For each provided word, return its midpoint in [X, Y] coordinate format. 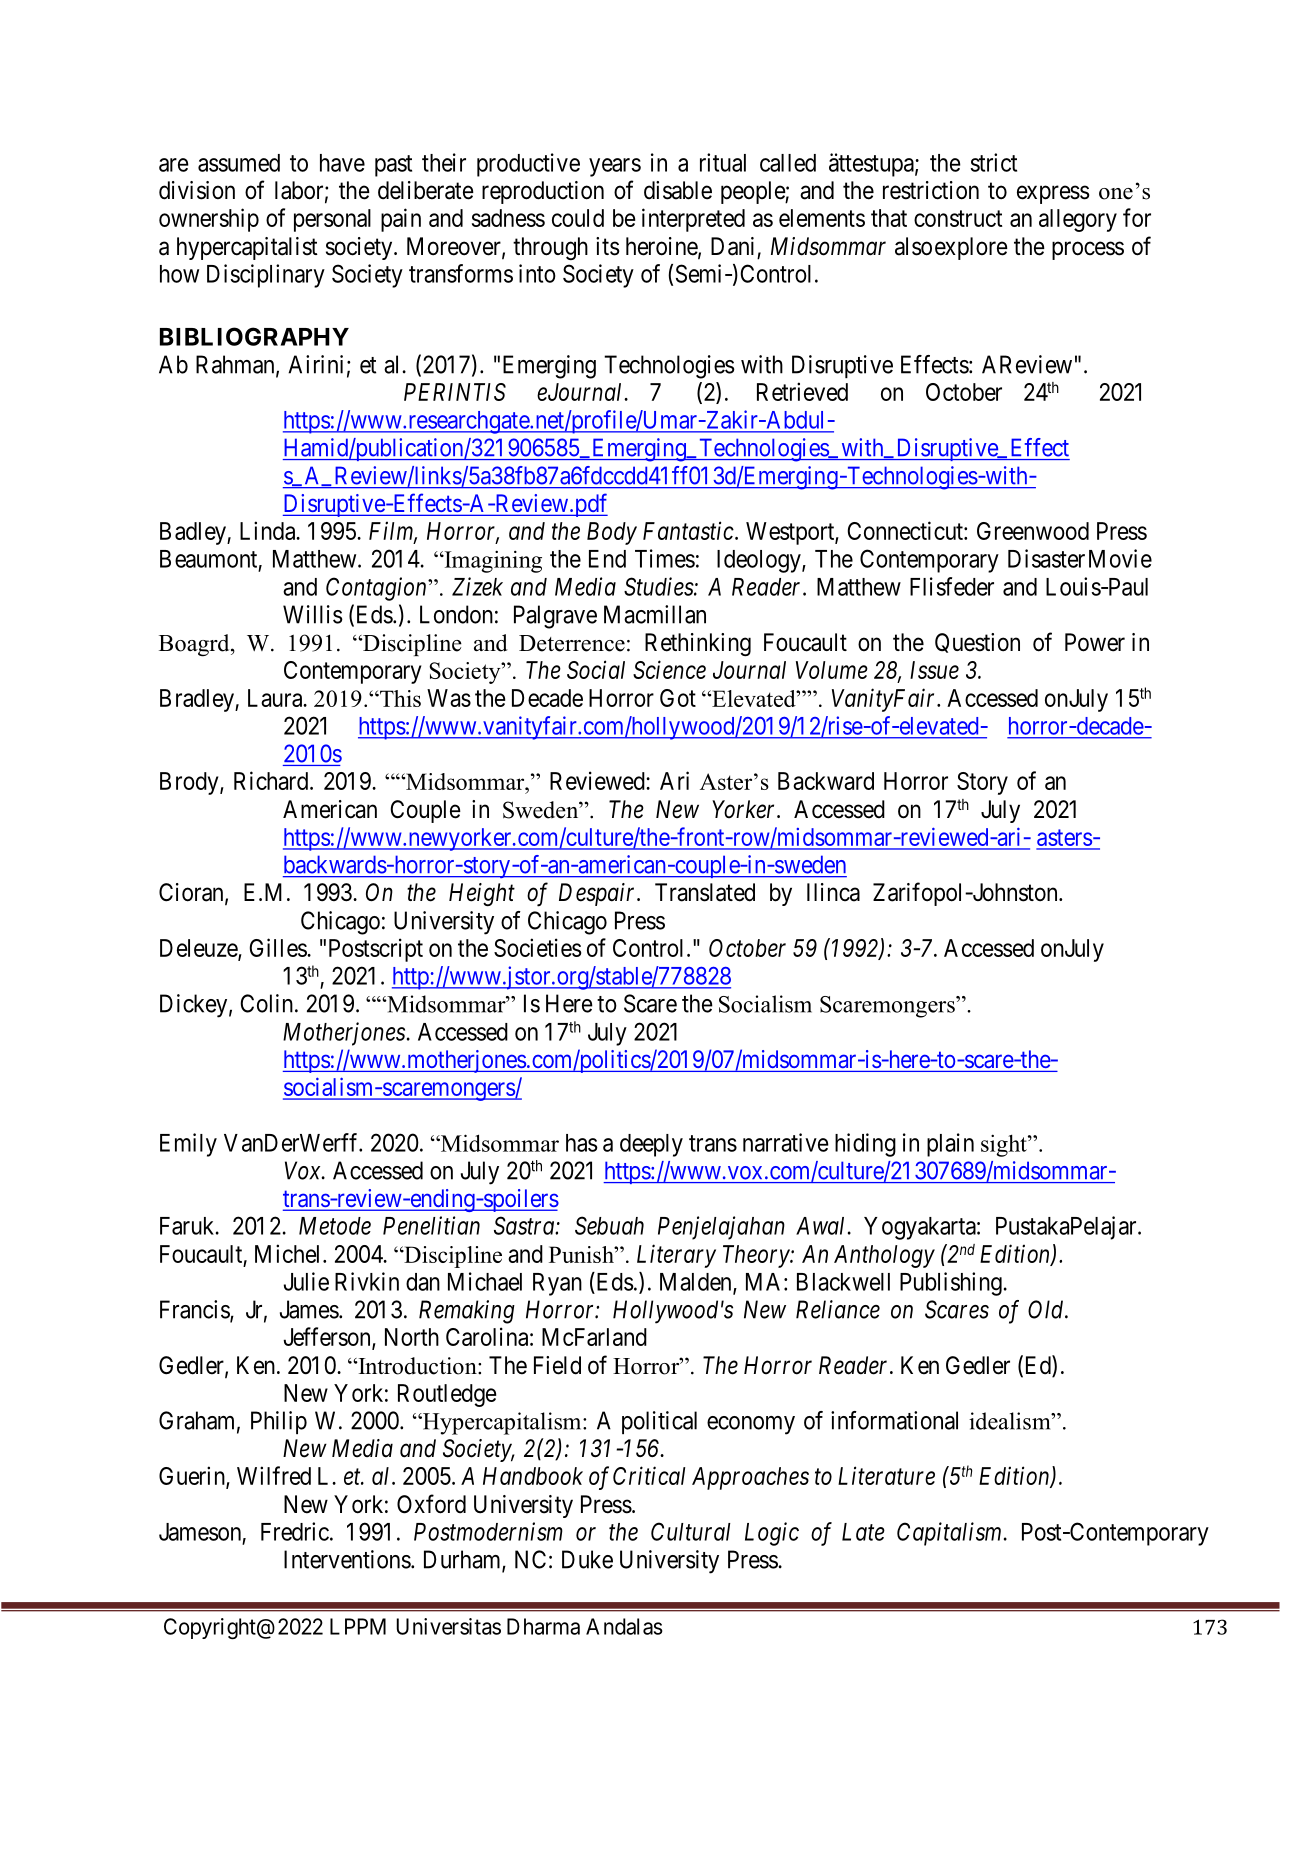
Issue [934, 670]
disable [678, 190]
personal [332, 220]
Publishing [951, 1284]
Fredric [295, 1531]
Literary [676, 1256]
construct [958, 218]
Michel [289, 1253]
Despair [598, 894]
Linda [269, 530]
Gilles [279, 947]
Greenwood [1033, 531]
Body [612, 533]
